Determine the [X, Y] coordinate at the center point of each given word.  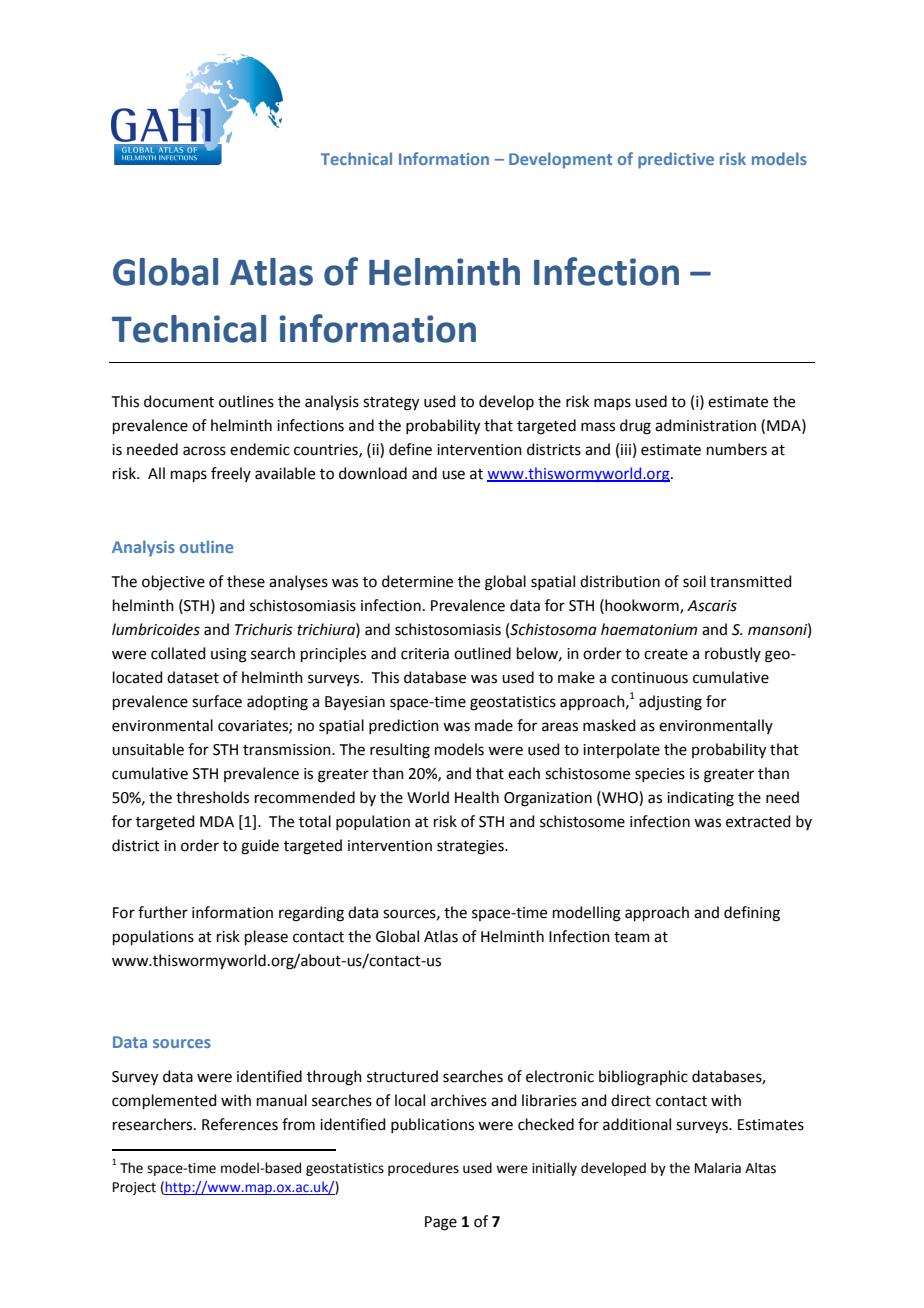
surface [217, 701]
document [179, 401]
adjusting [670, 703]
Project [134, 1188]
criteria [425, 654]
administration [705, 425]
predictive [676, 160]
